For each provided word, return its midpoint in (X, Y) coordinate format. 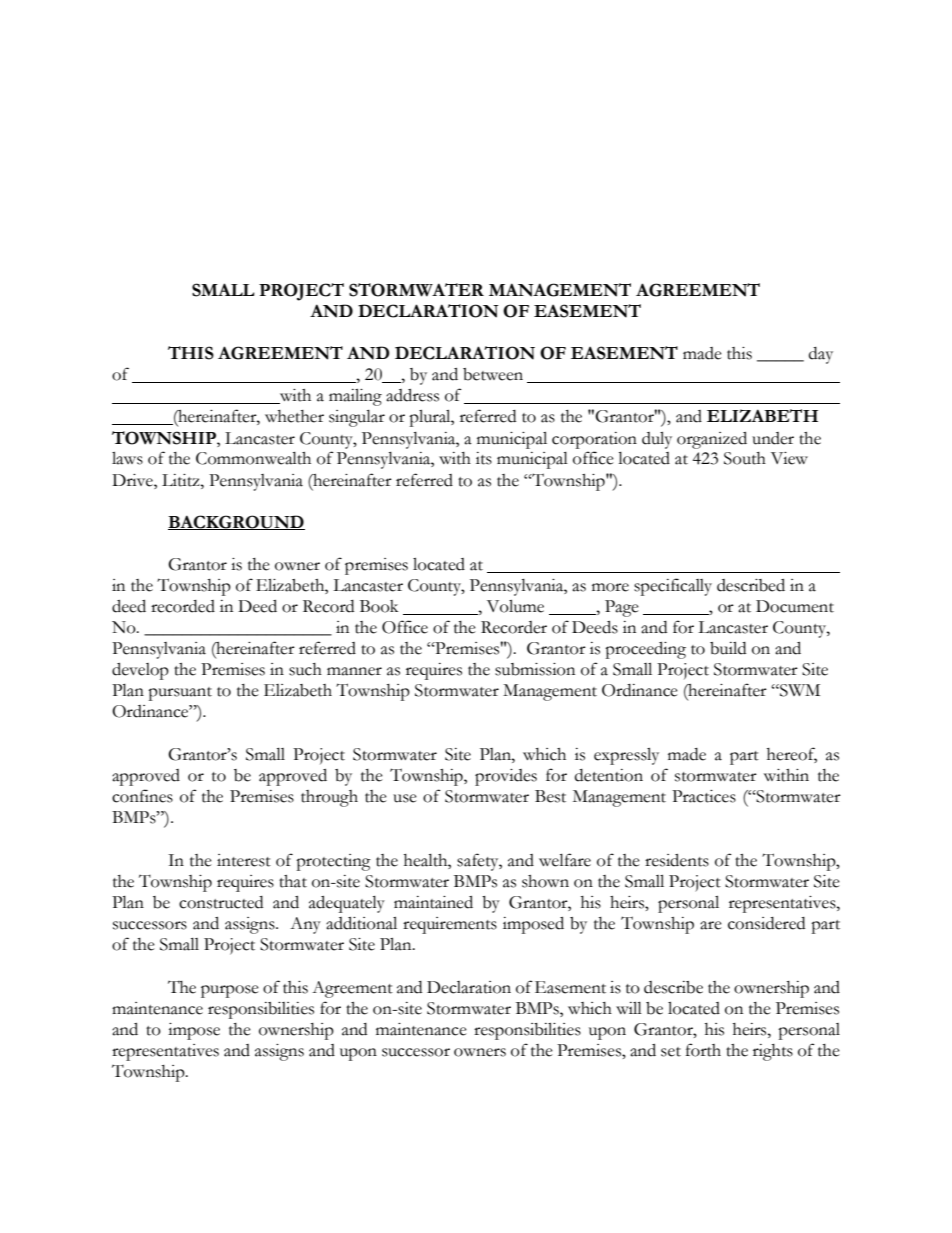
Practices (704, 796)
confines (142, 796)
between (493, 374)
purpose (230, 991)
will (629, 1008)
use (405, 798)
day (821, 355)
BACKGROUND (236, 522)
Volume (515, 606)
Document (795, 606)
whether (294, 416)
